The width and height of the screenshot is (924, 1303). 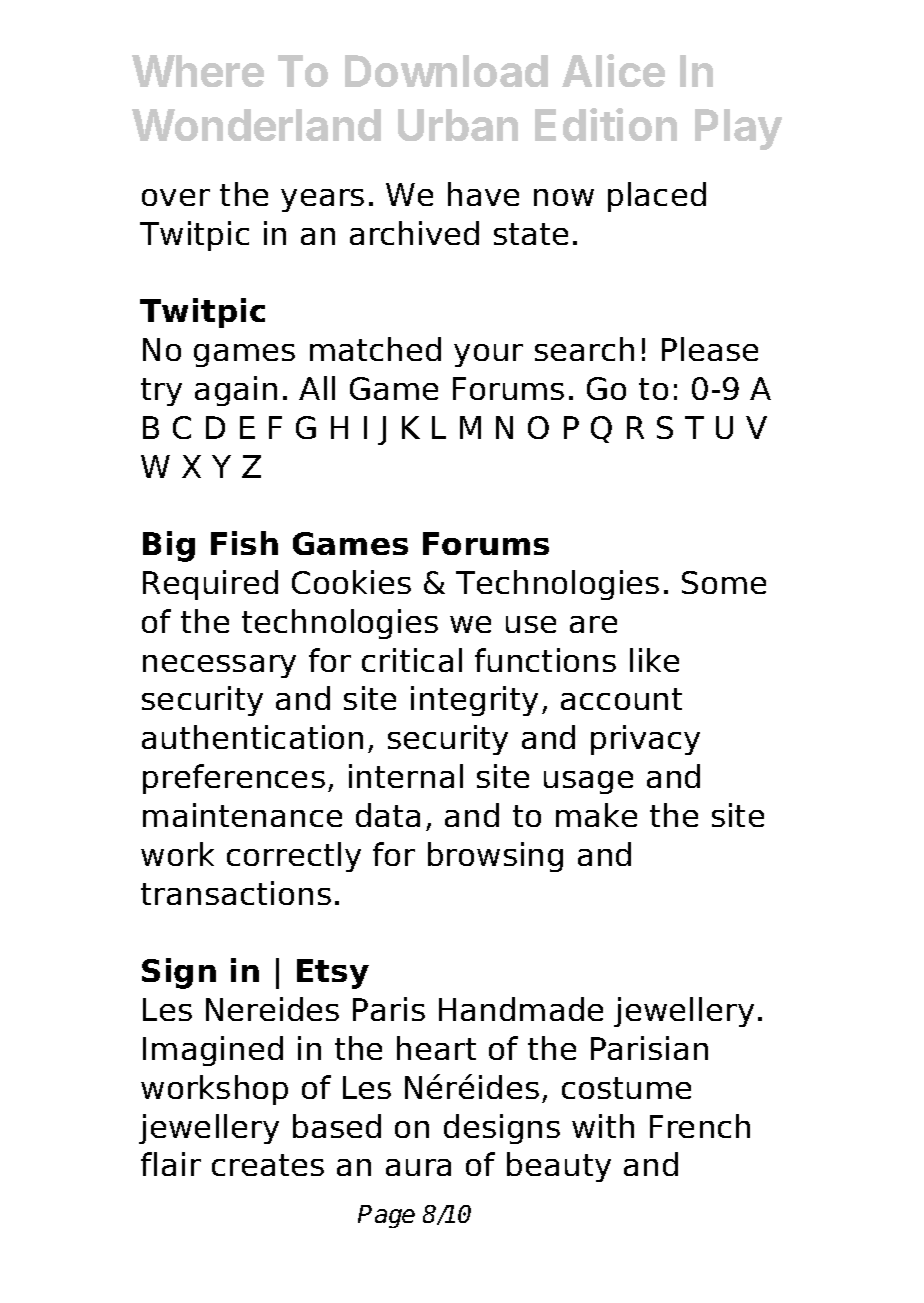 I want to click on Alice, so click(x=613, y=70).
